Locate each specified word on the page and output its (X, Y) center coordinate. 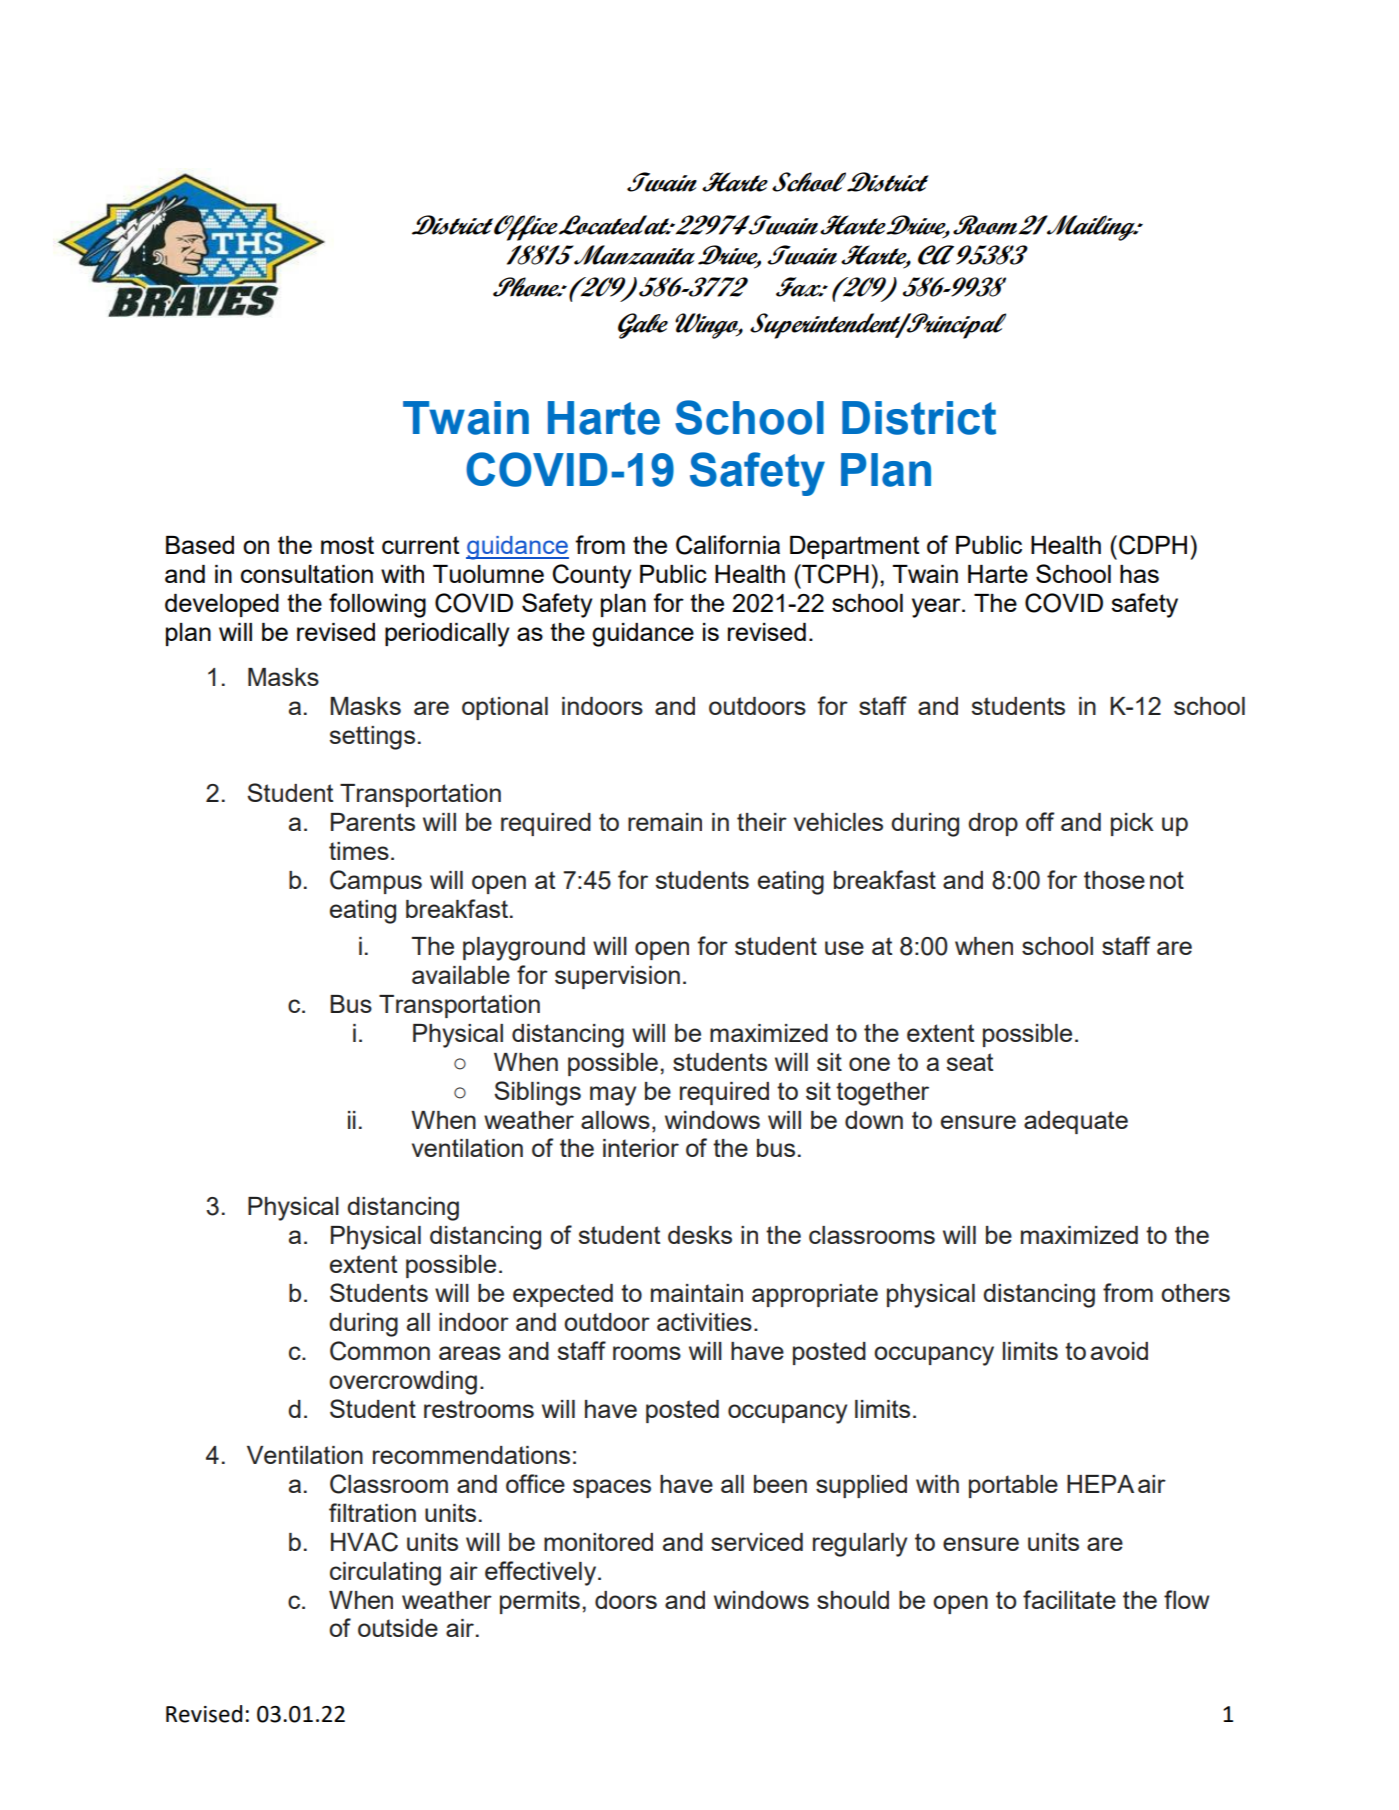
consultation (307, 574)
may (613, 1096)
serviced (757, 1542)
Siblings (537, 1093)
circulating (385, 1574)
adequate (1076, 1122)
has (1139, 574)
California (728, 545)
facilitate (1069, 1599)
